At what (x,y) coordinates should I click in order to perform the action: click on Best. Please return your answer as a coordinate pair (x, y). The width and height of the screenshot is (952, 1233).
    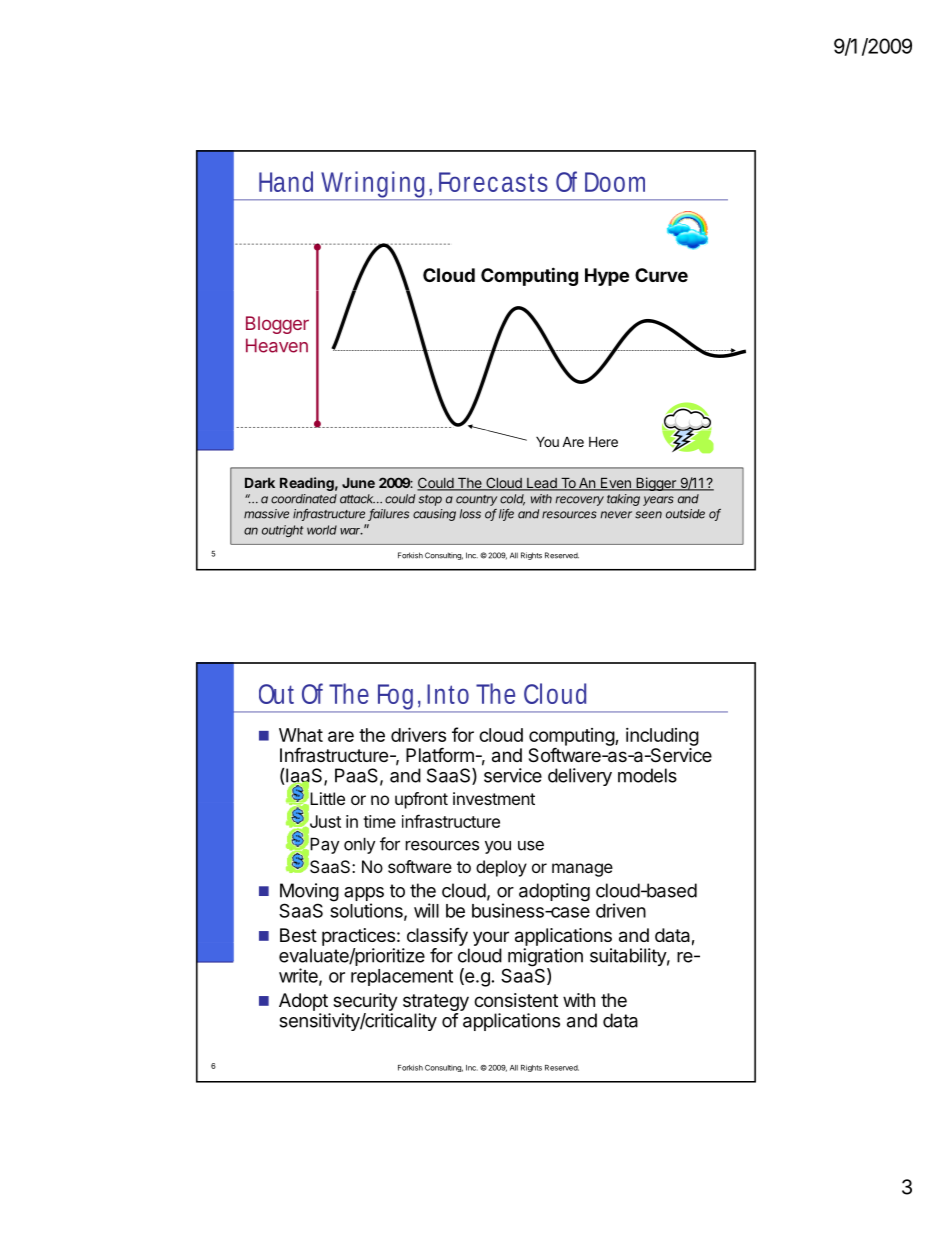
    Looking at the image, I should click on (298, 935).
